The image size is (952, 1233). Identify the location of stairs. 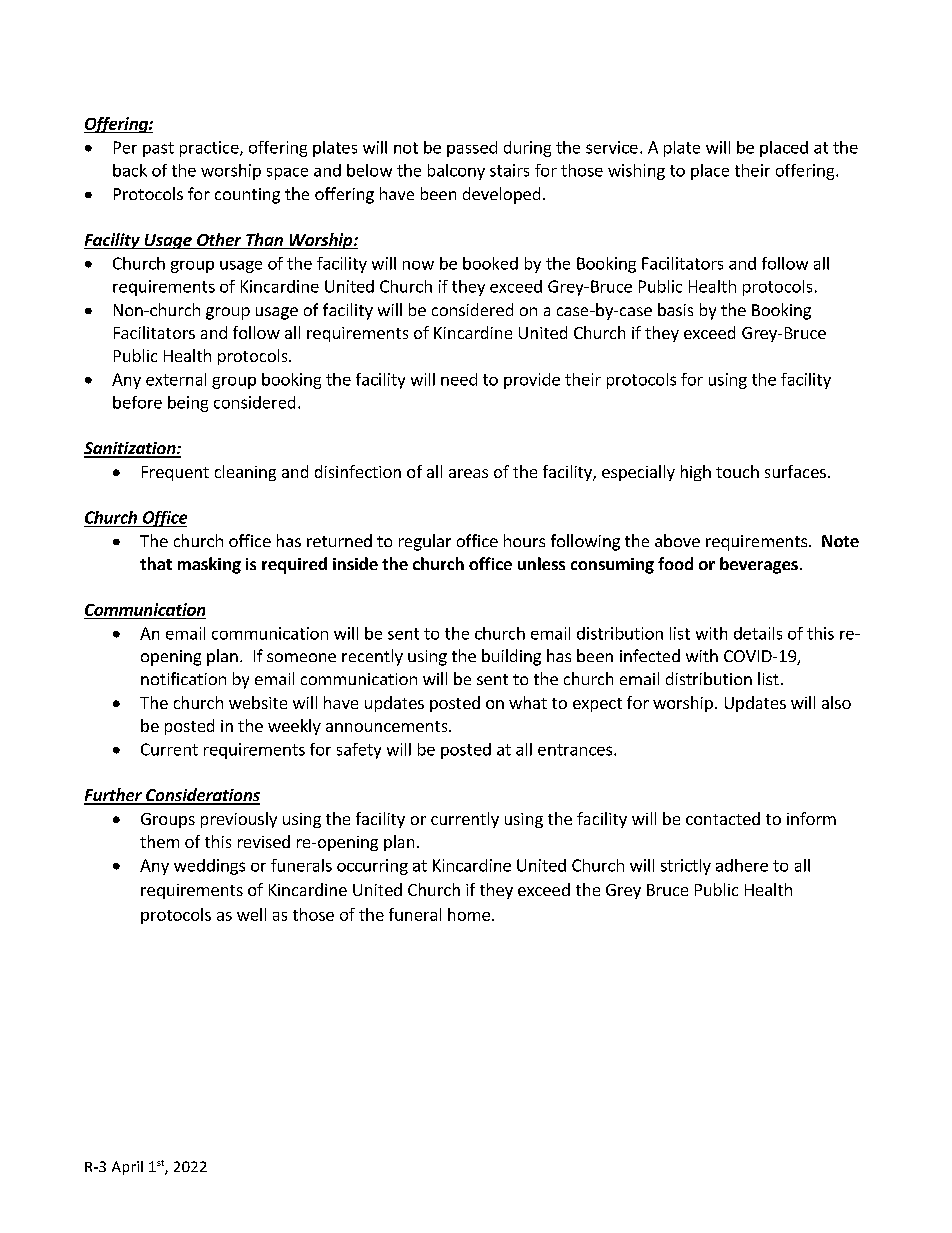
(509, 170).
